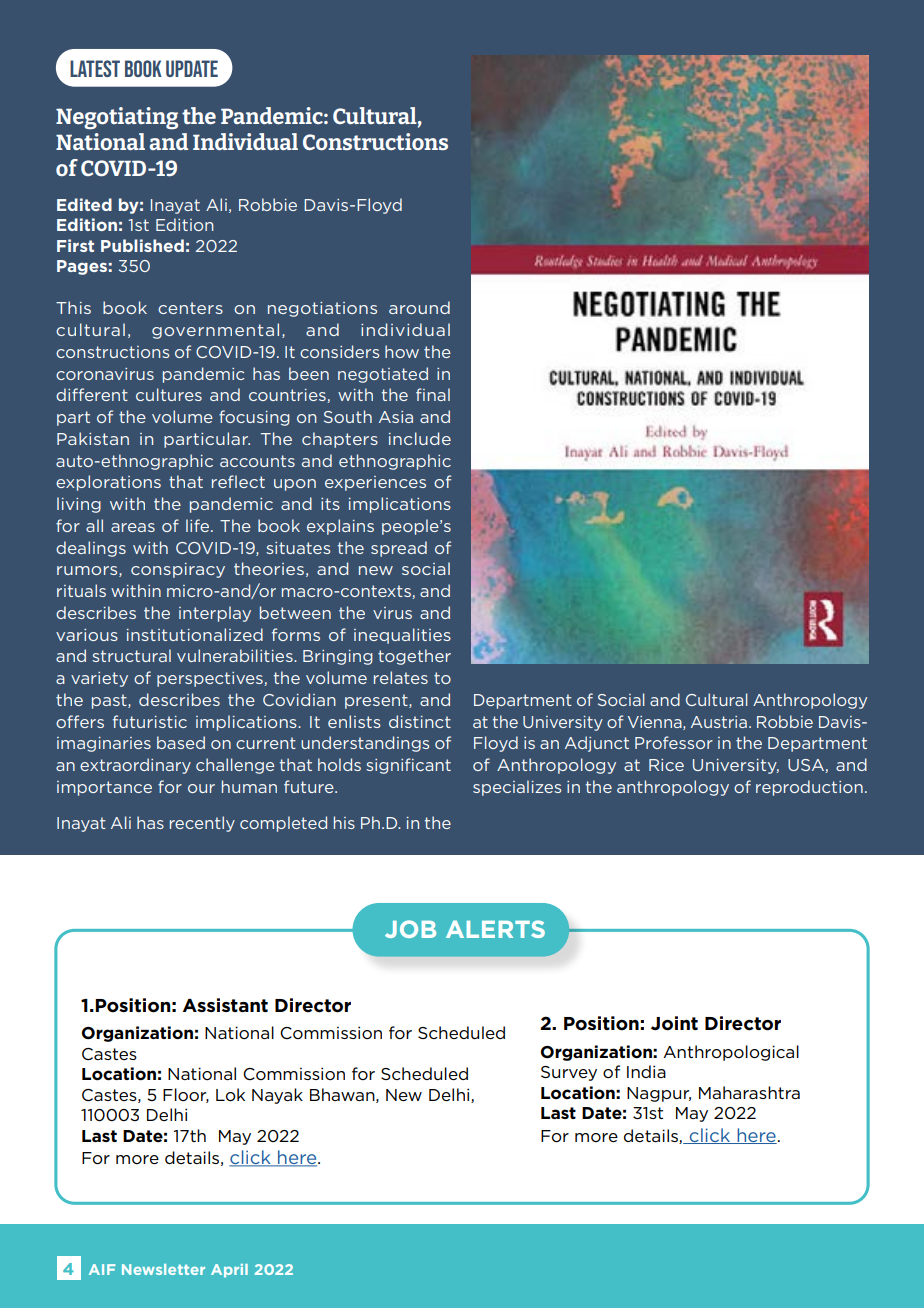  Describe the element at coordinates (719, 722) in the image. I see `Austria` at that location.
